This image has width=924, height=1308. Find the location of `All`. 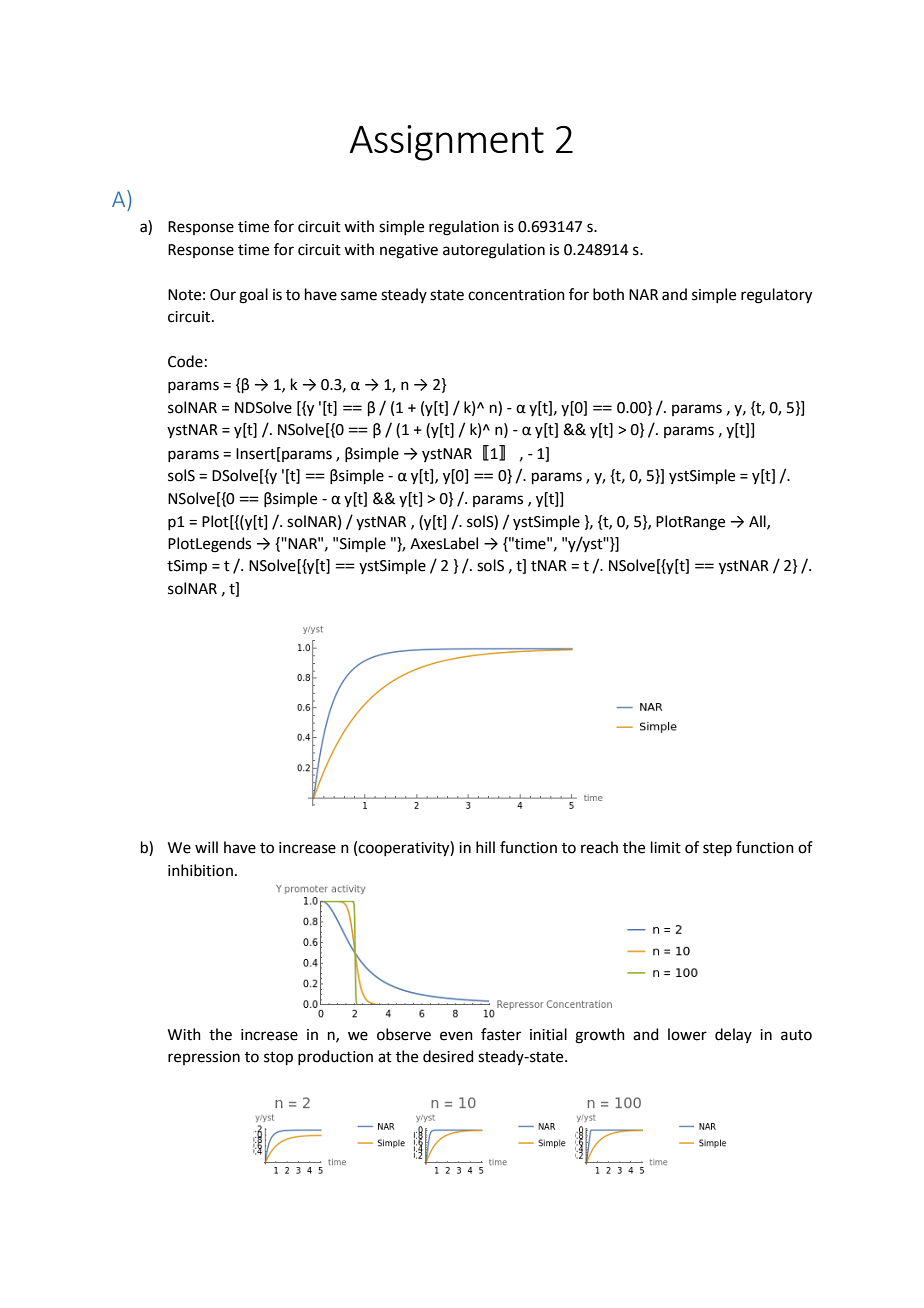

All is located at coordinates (758, 522).
